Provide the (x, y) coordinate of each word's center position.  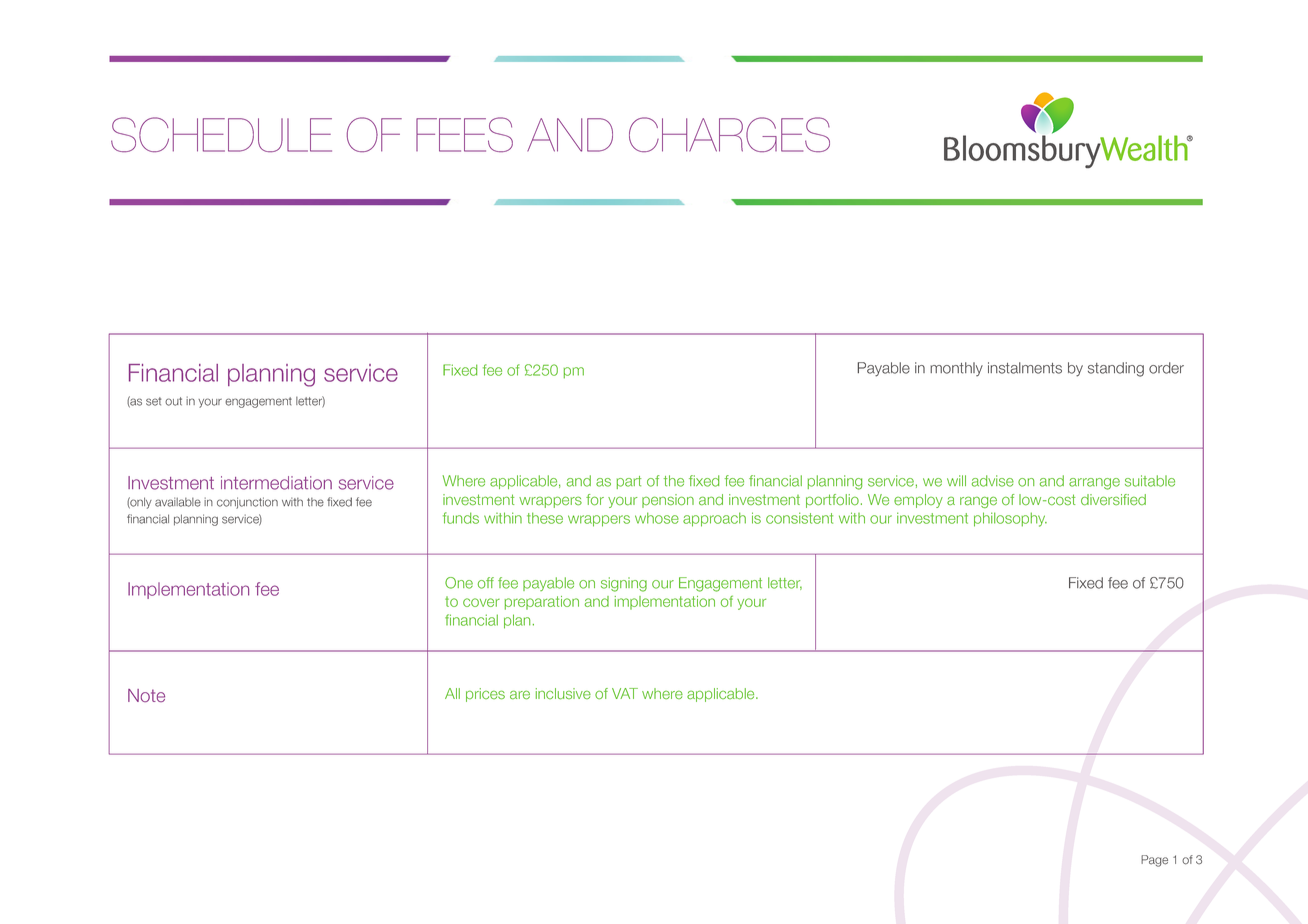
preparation (542, 603)
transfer (535, 448)
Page (1154, 861)
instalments (1025, 368)
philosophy (1010, 519)
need (275, 375)
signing (624, 584)
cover (481, 602)
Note (146, 695)
